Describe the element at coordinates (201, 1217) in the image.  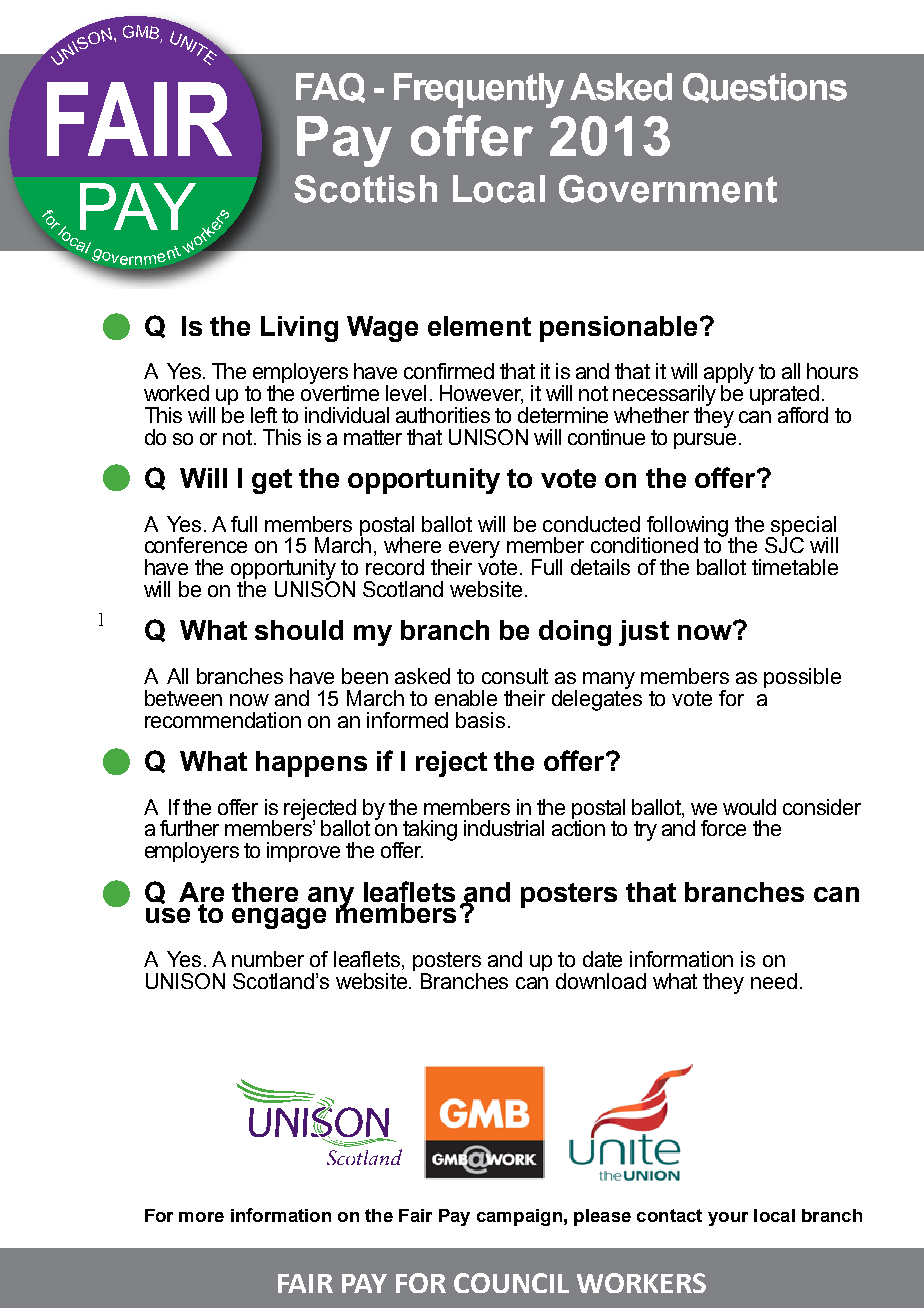
I see `more` at that location.
